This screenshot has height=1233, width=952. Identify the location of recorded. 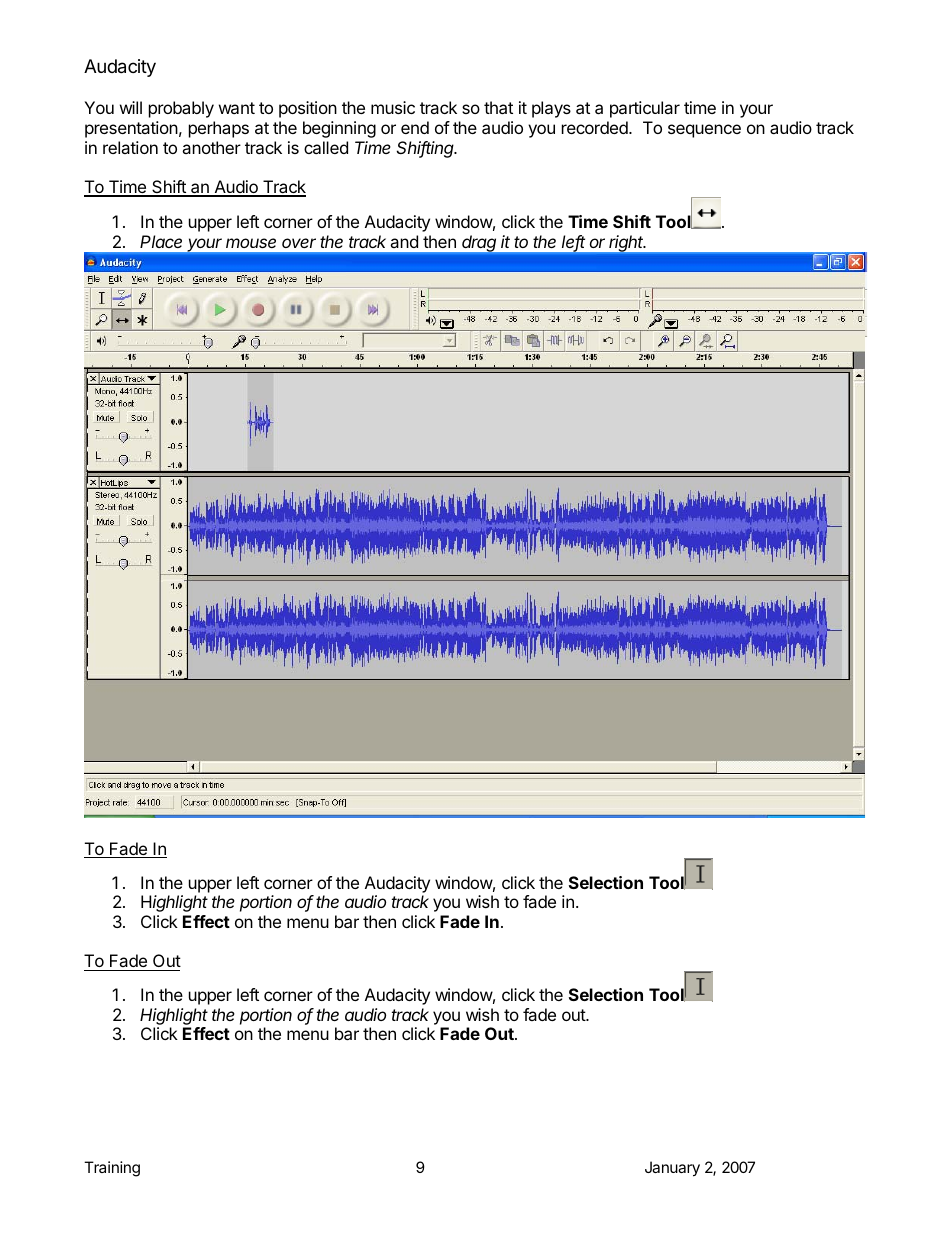
(596, 127).
